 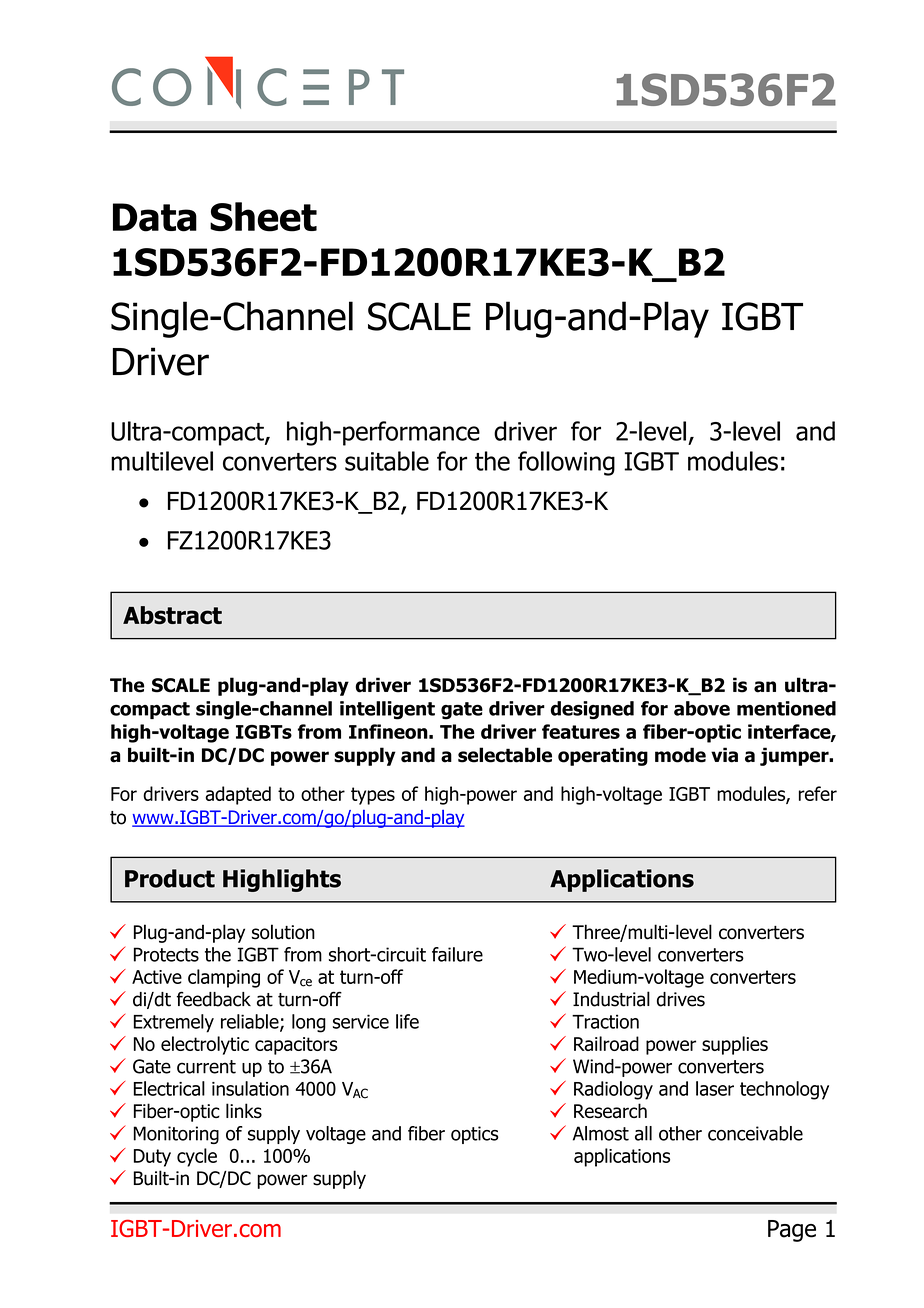 I want to click on Product, so click(x=170, y=878).
